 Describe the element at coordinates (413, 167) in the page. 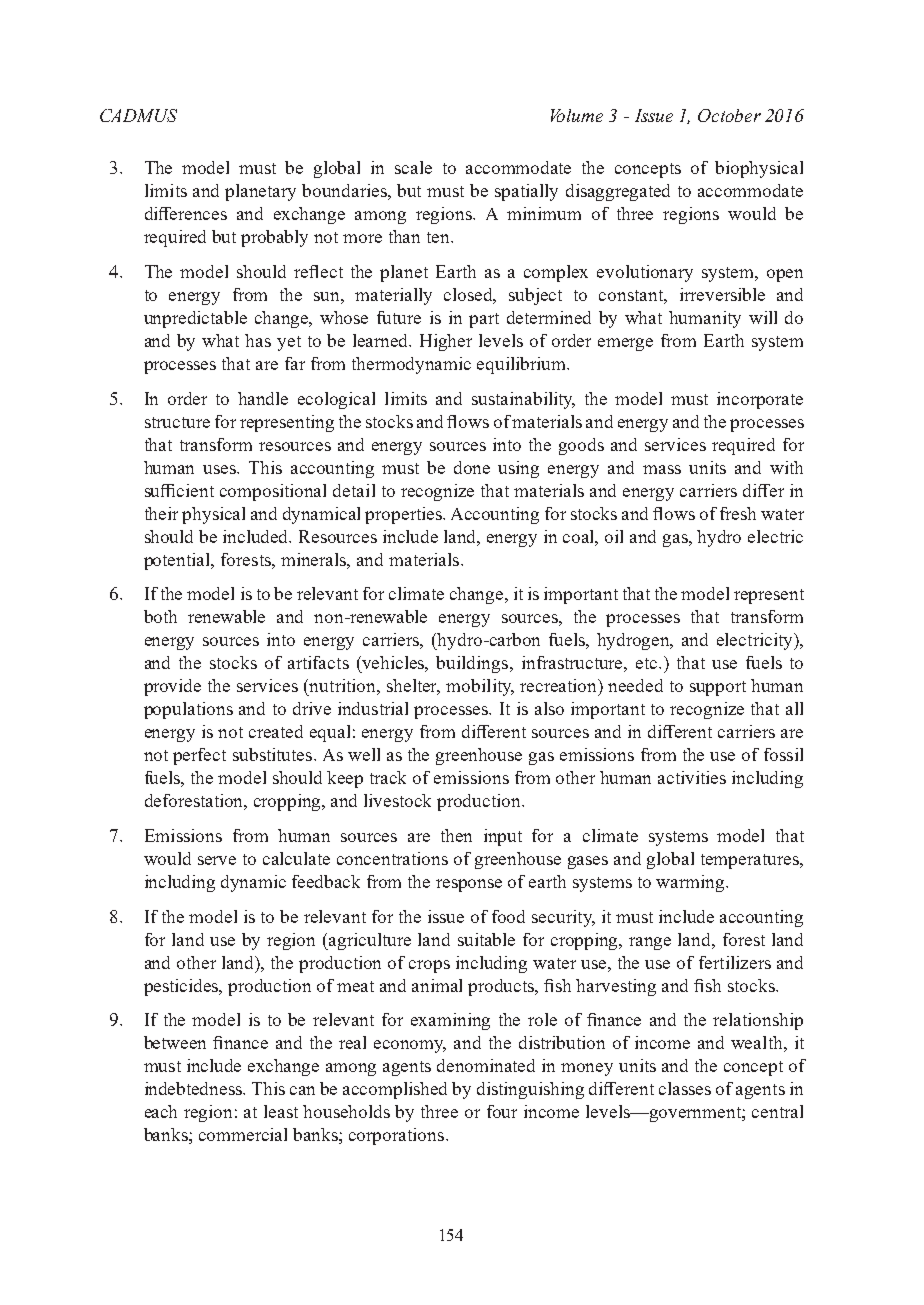

I see `scale` at that location.
